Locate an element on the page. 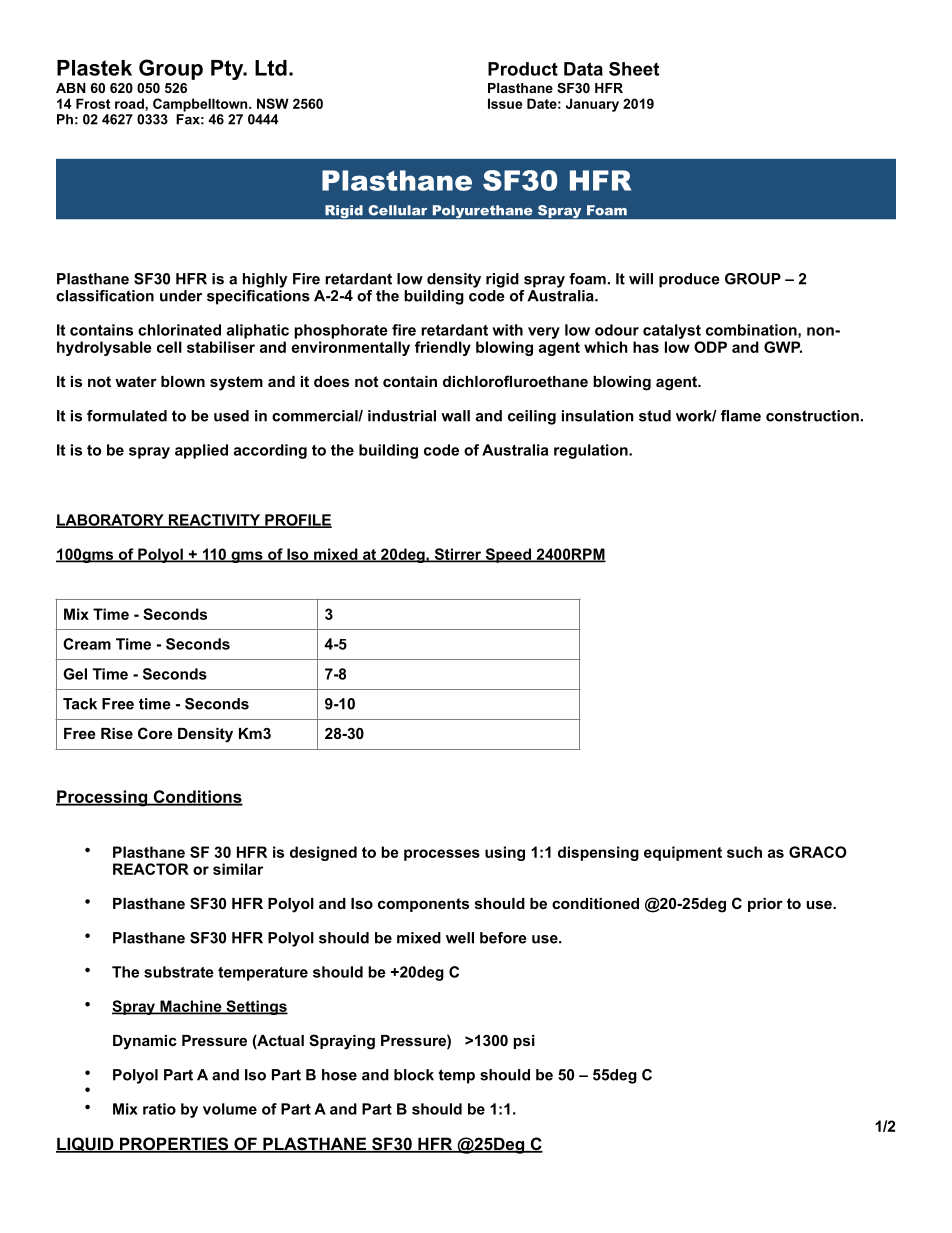 The width and height of the page is (952, 1233). flame is located at coordinates (741, 416).
